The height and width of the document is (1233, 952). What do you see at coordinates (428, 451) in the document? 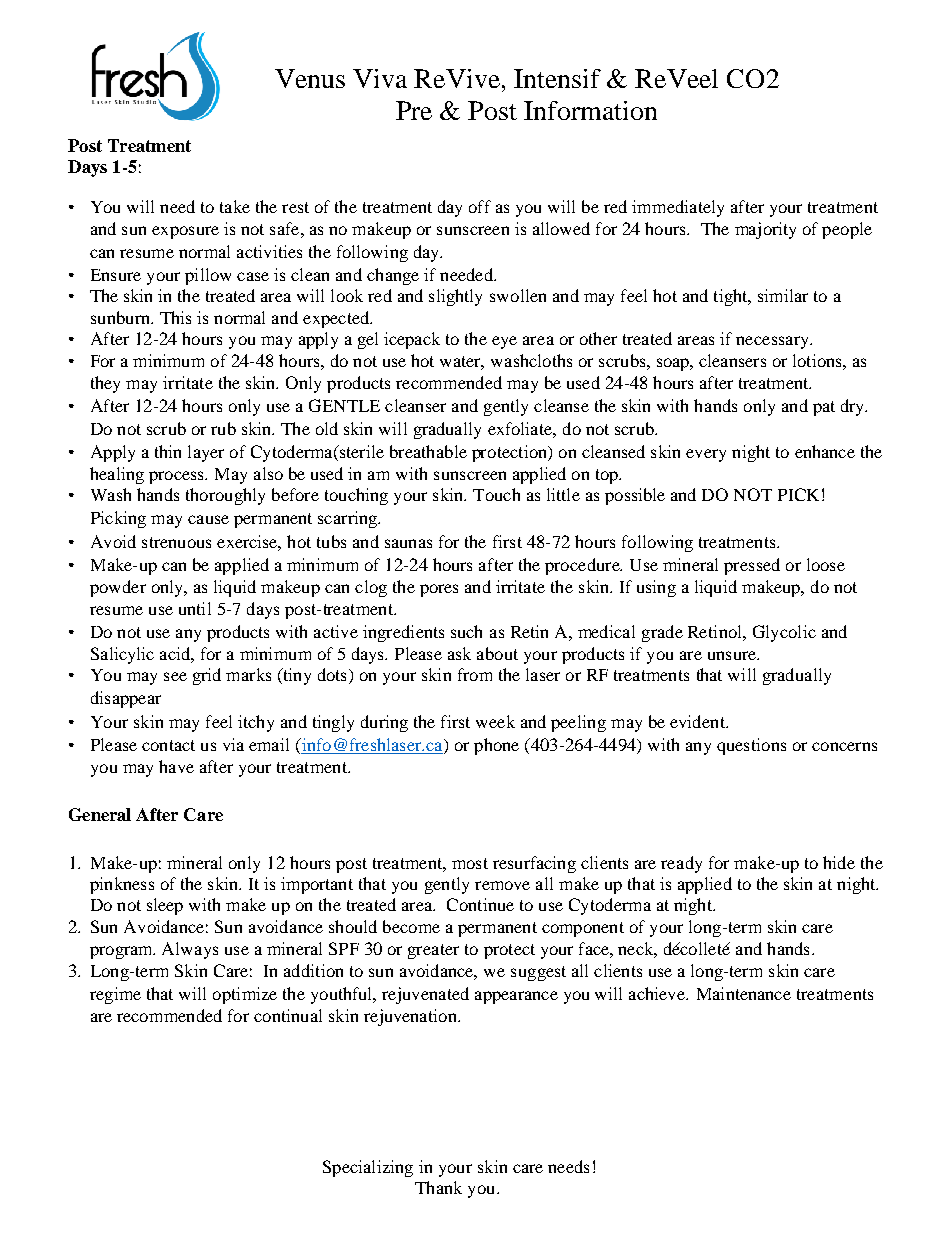
I see `breathable` at bounding box center [428, 451].
